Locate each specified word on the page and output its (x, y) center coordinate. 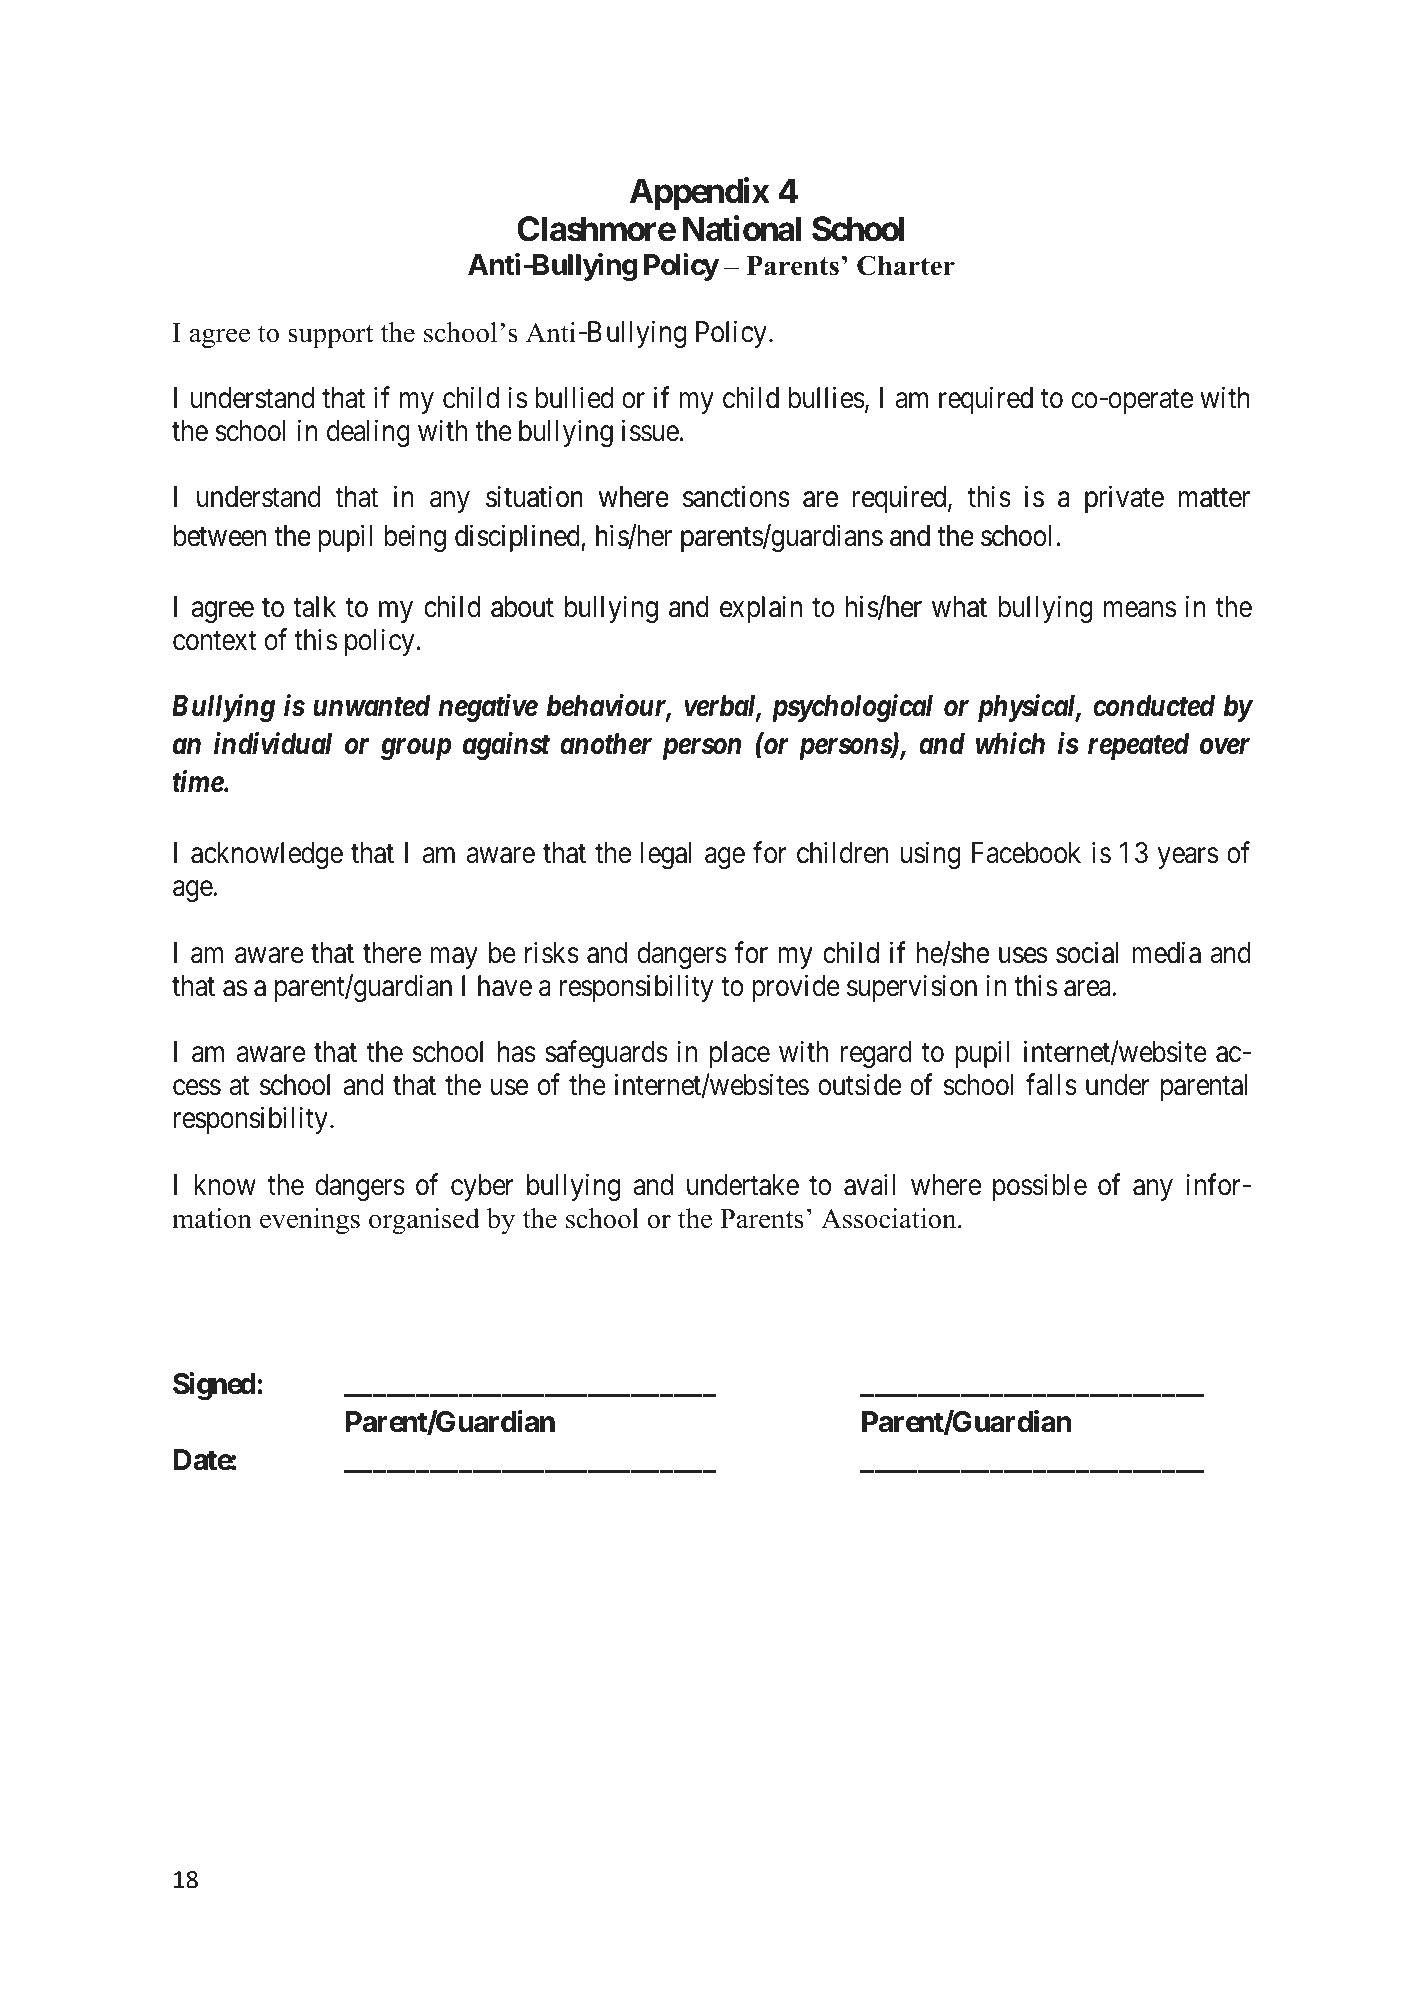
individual (273, 743)
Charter (906, 265)
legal (666, 855)
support (330, 336)
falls (1051, 1085)
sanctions (736, 497)
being (415, 538)
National (742, 229)
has (517, 1052)
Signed (214, 1386)
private (1124, 499)
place (740, 1054)
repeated (1138, 746)
